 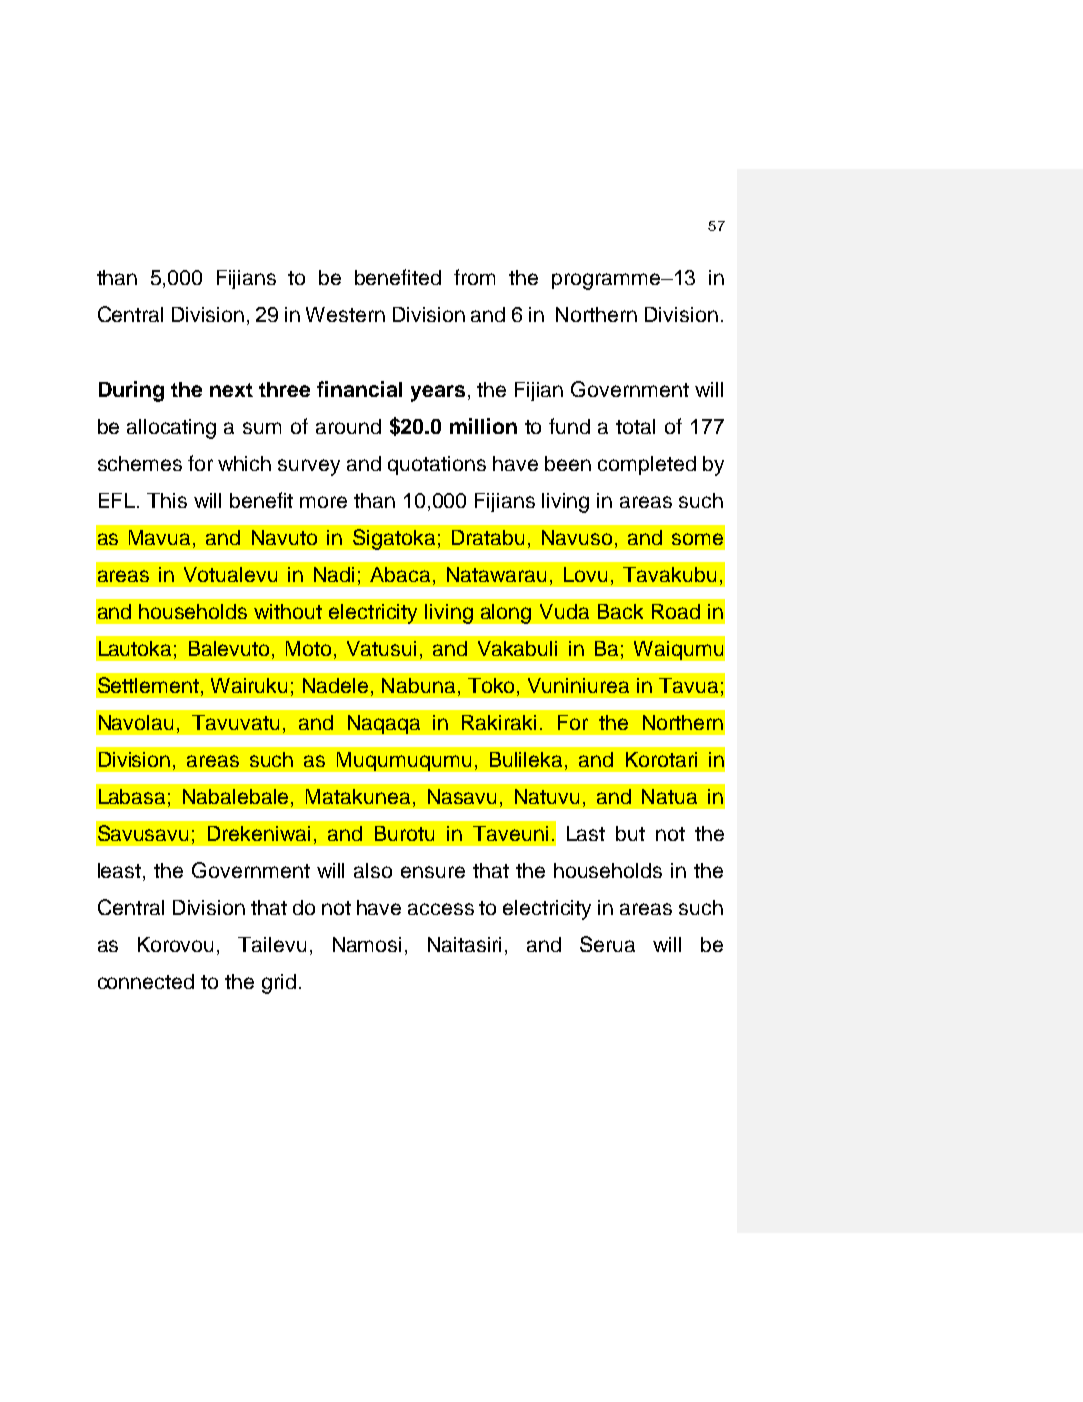 What do you see at coordinates (231, 390) in the screenshot?
I see `next` at bounding box center [231, 390].
